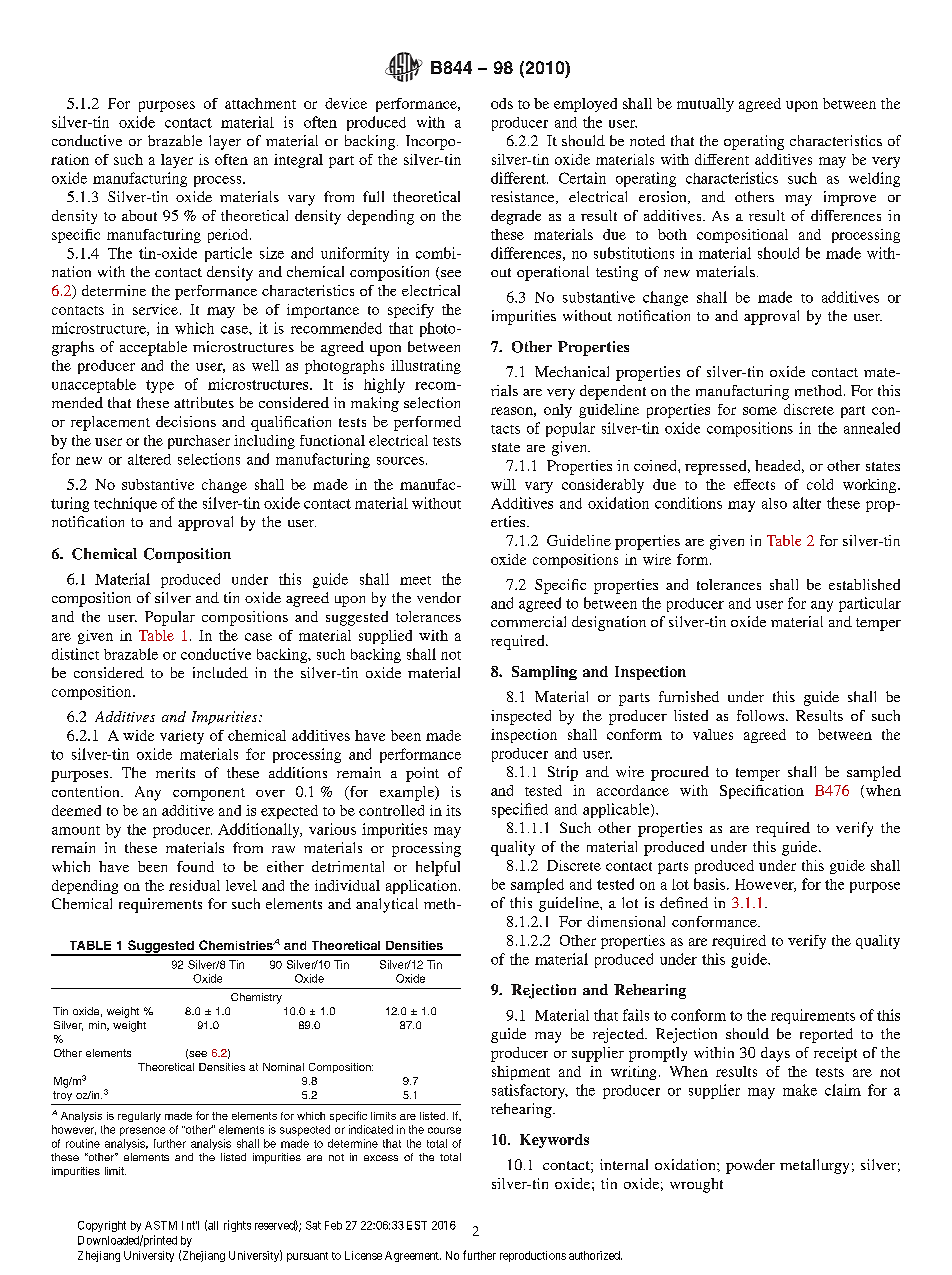 This screenshot has height=1275, width=952. I want to click on furnished, so click(689, 696).
